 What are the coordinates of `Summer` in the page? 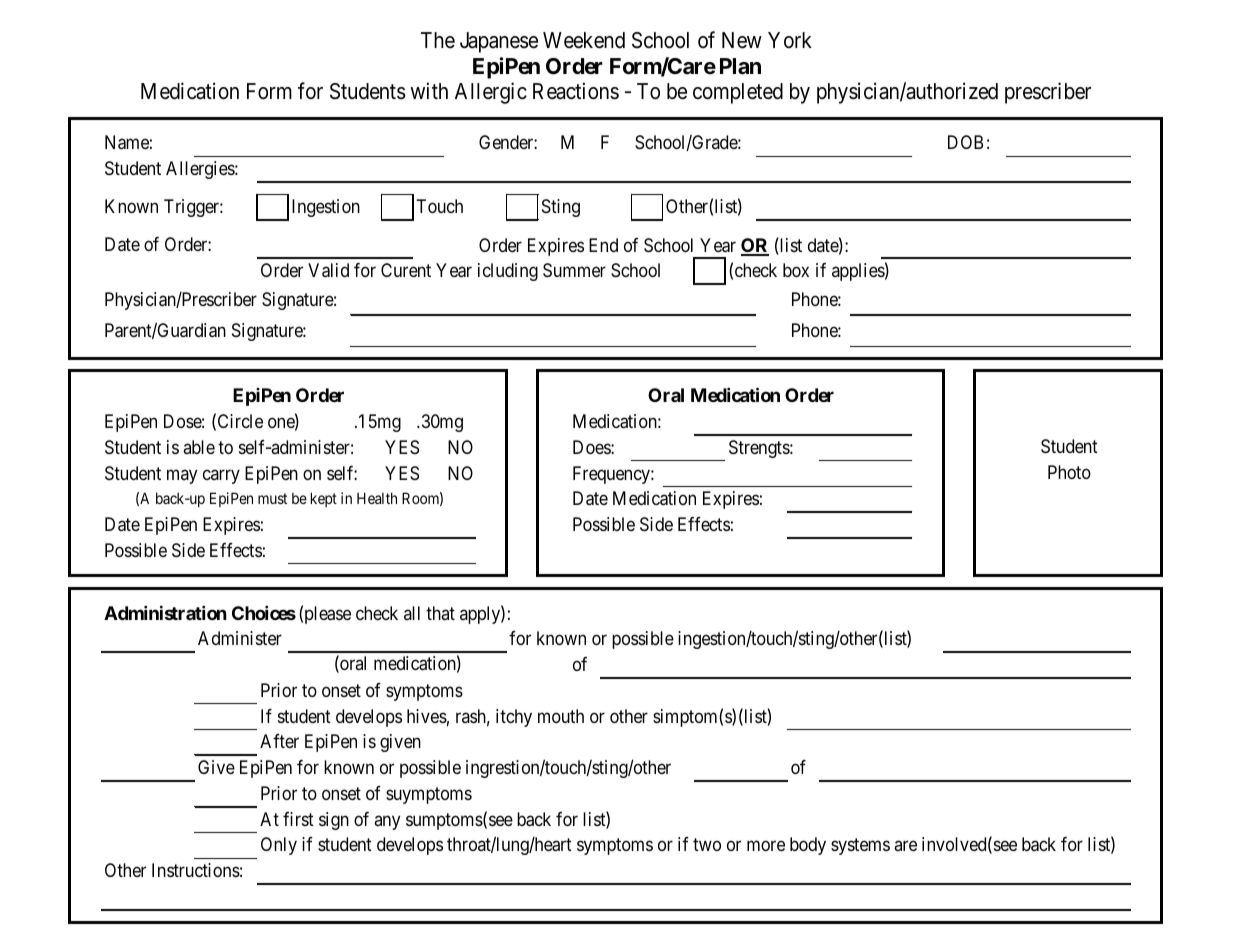 It's located at (574, 270).
